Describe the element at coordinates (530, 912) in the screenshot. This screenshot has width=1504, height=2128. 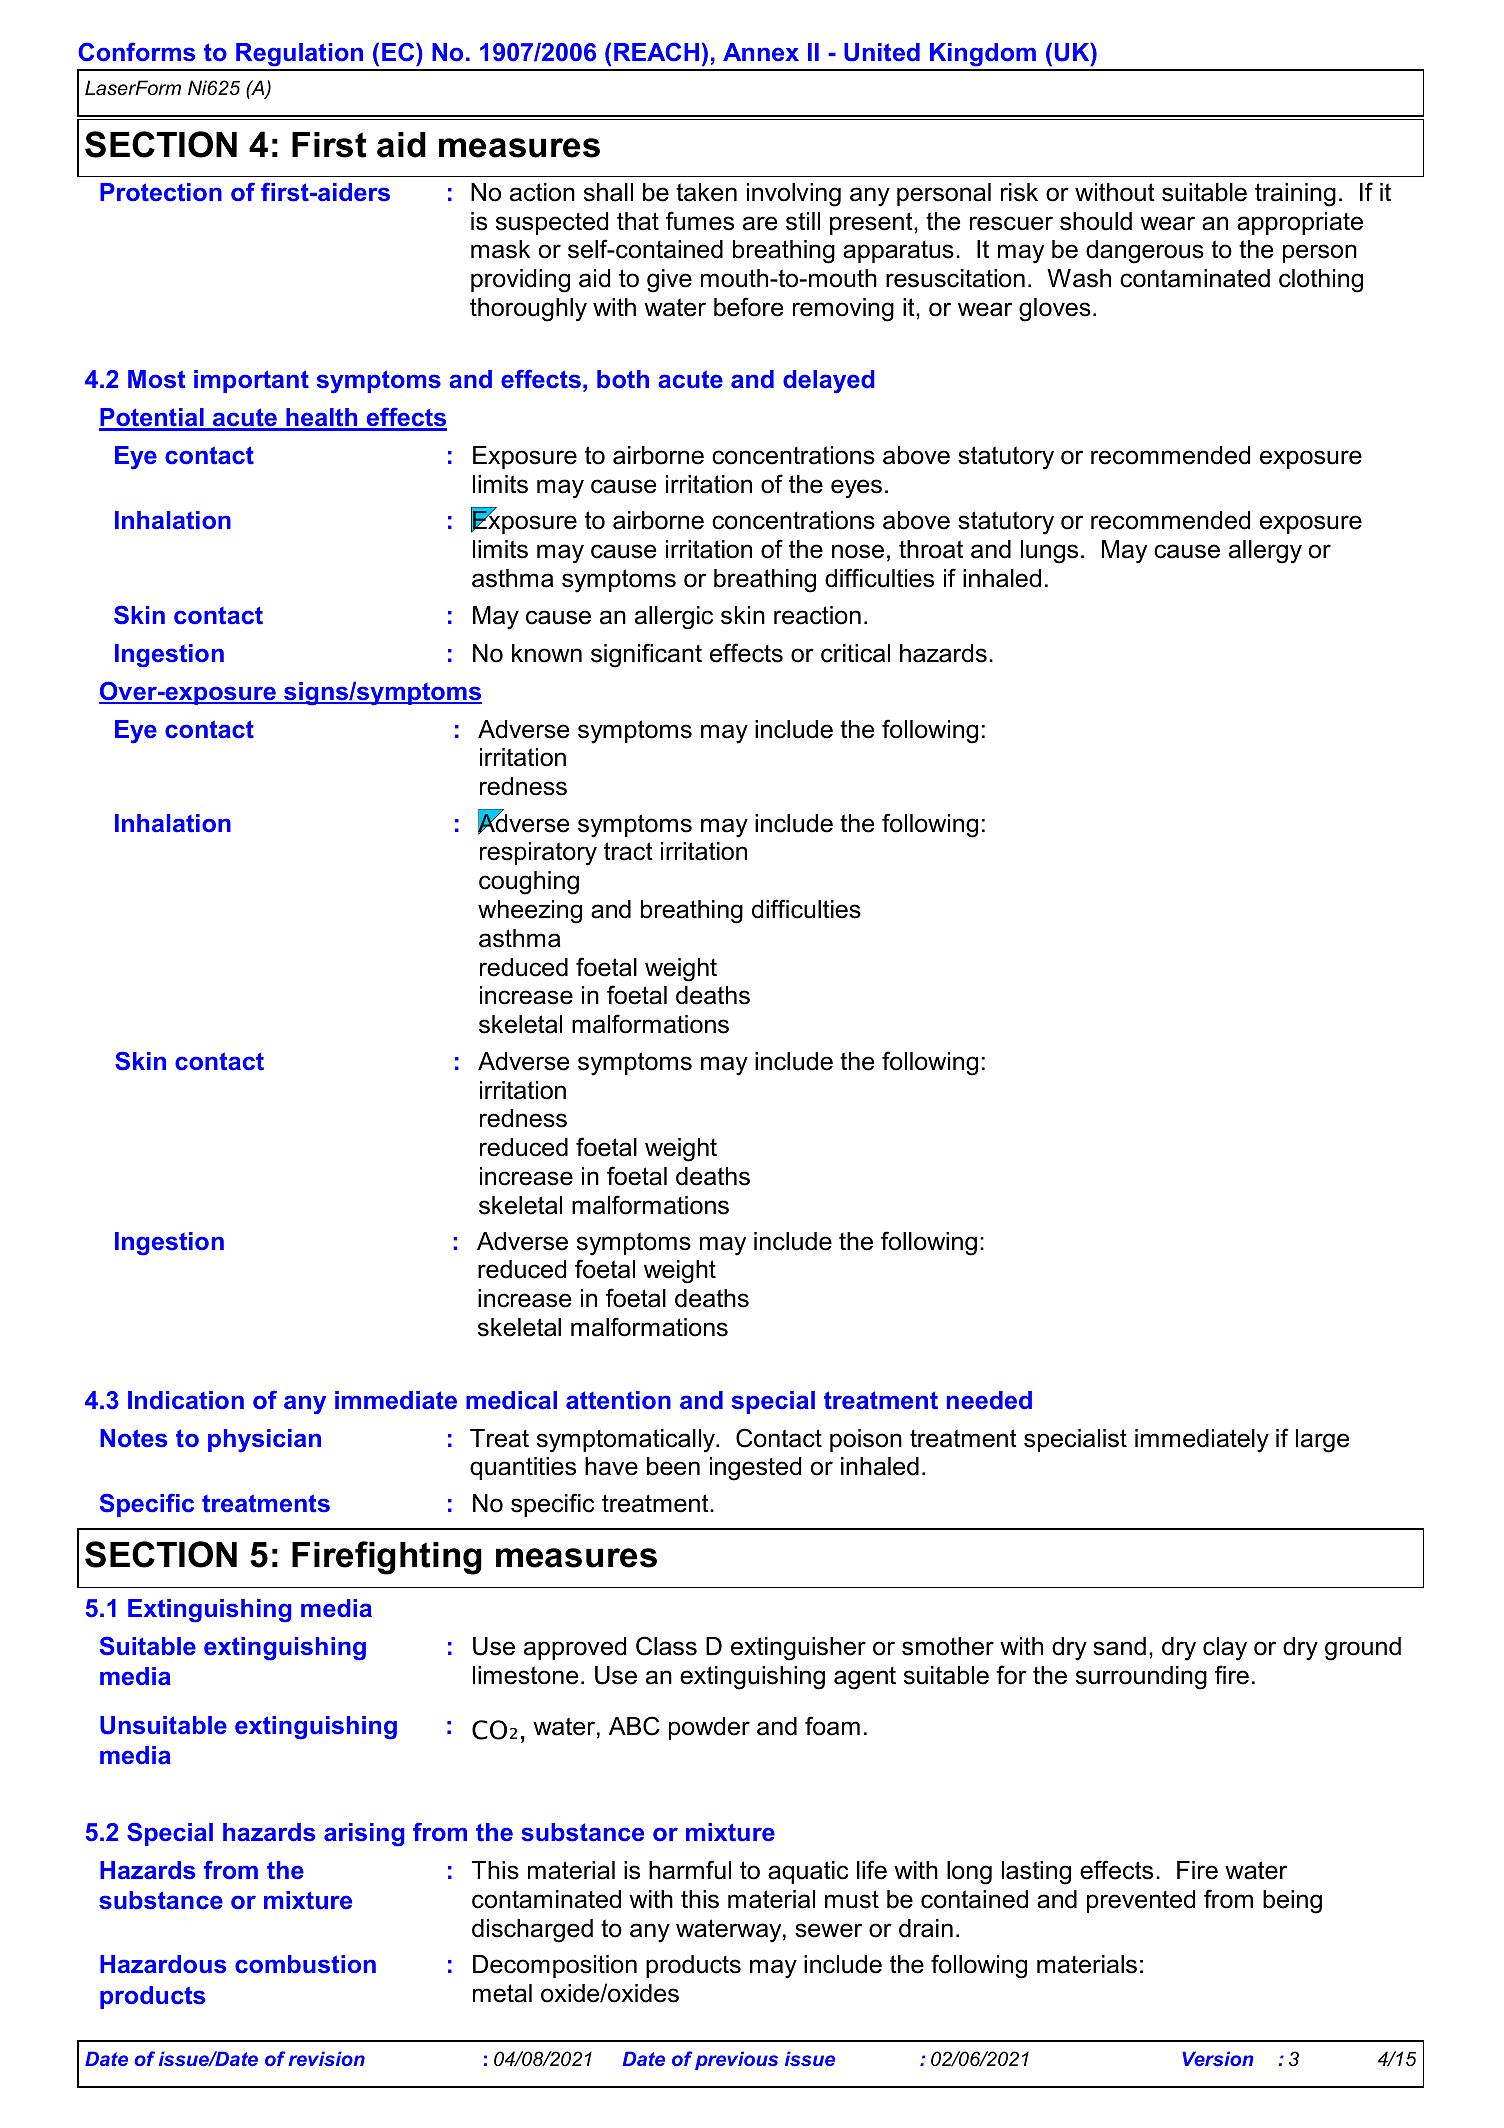
I see `wheezing` at that location.
